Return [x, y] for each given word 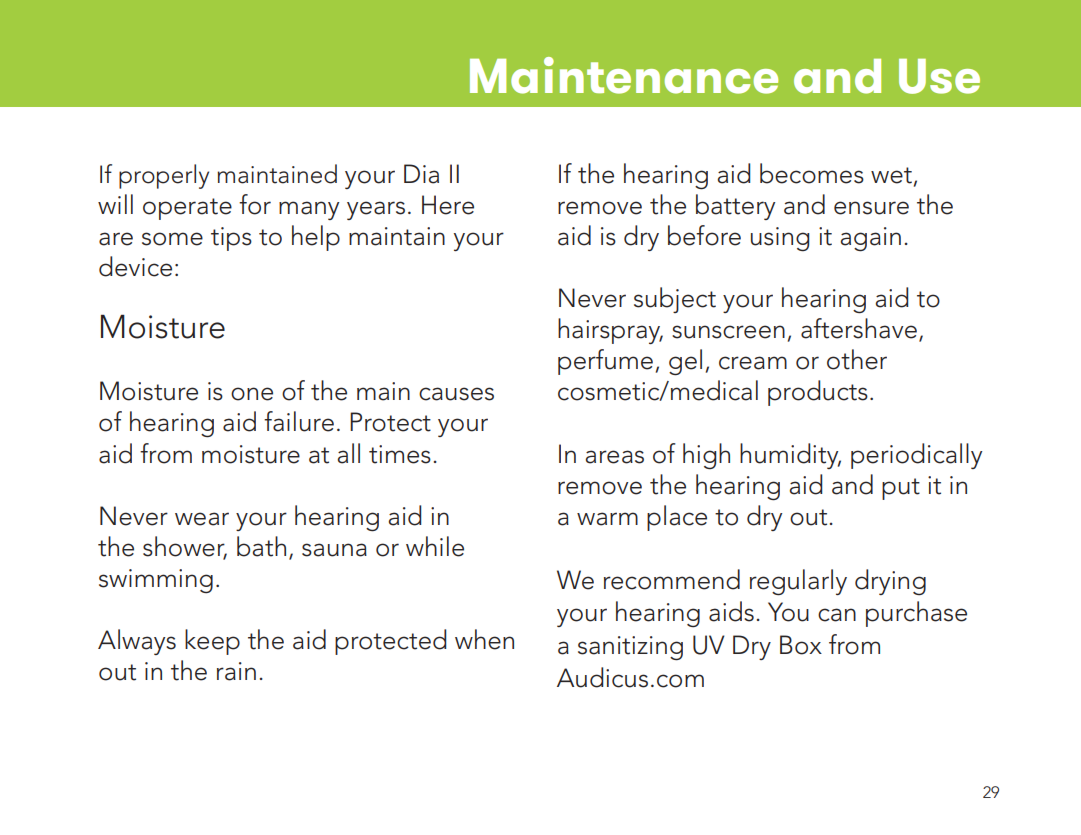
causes [456, 394]
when [484, 639]
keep [212, 642]
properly [164, 176]
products [818, 393]
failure [299, 421]
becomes [812, 173]
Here [448, 205]
